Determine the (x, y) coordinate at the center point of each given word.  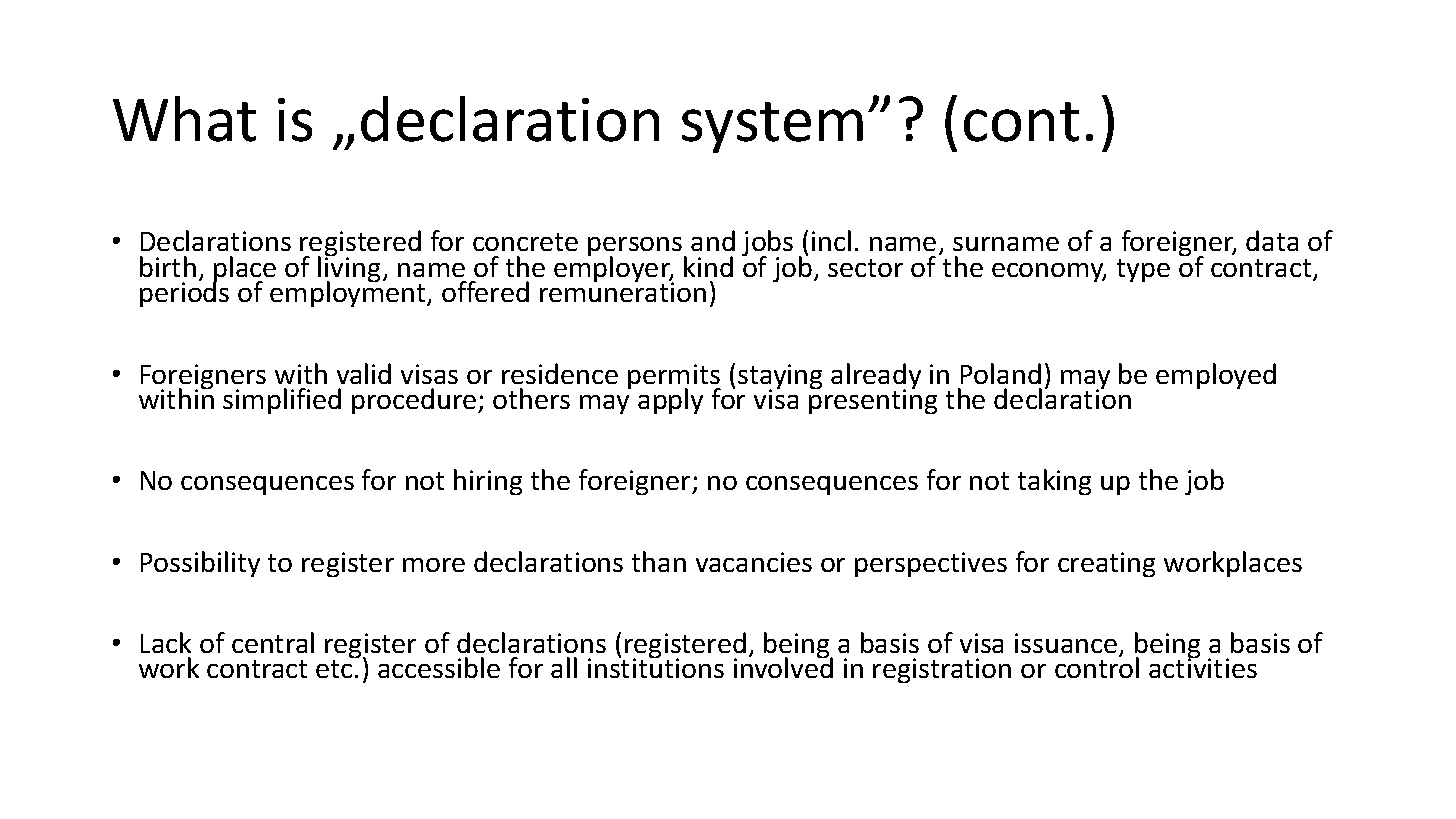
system (772, 127)
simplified (282, 401)
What (184, 119)
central (273, 642)
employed (1216, 376)
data (1272, 240)
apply (670, 401)
